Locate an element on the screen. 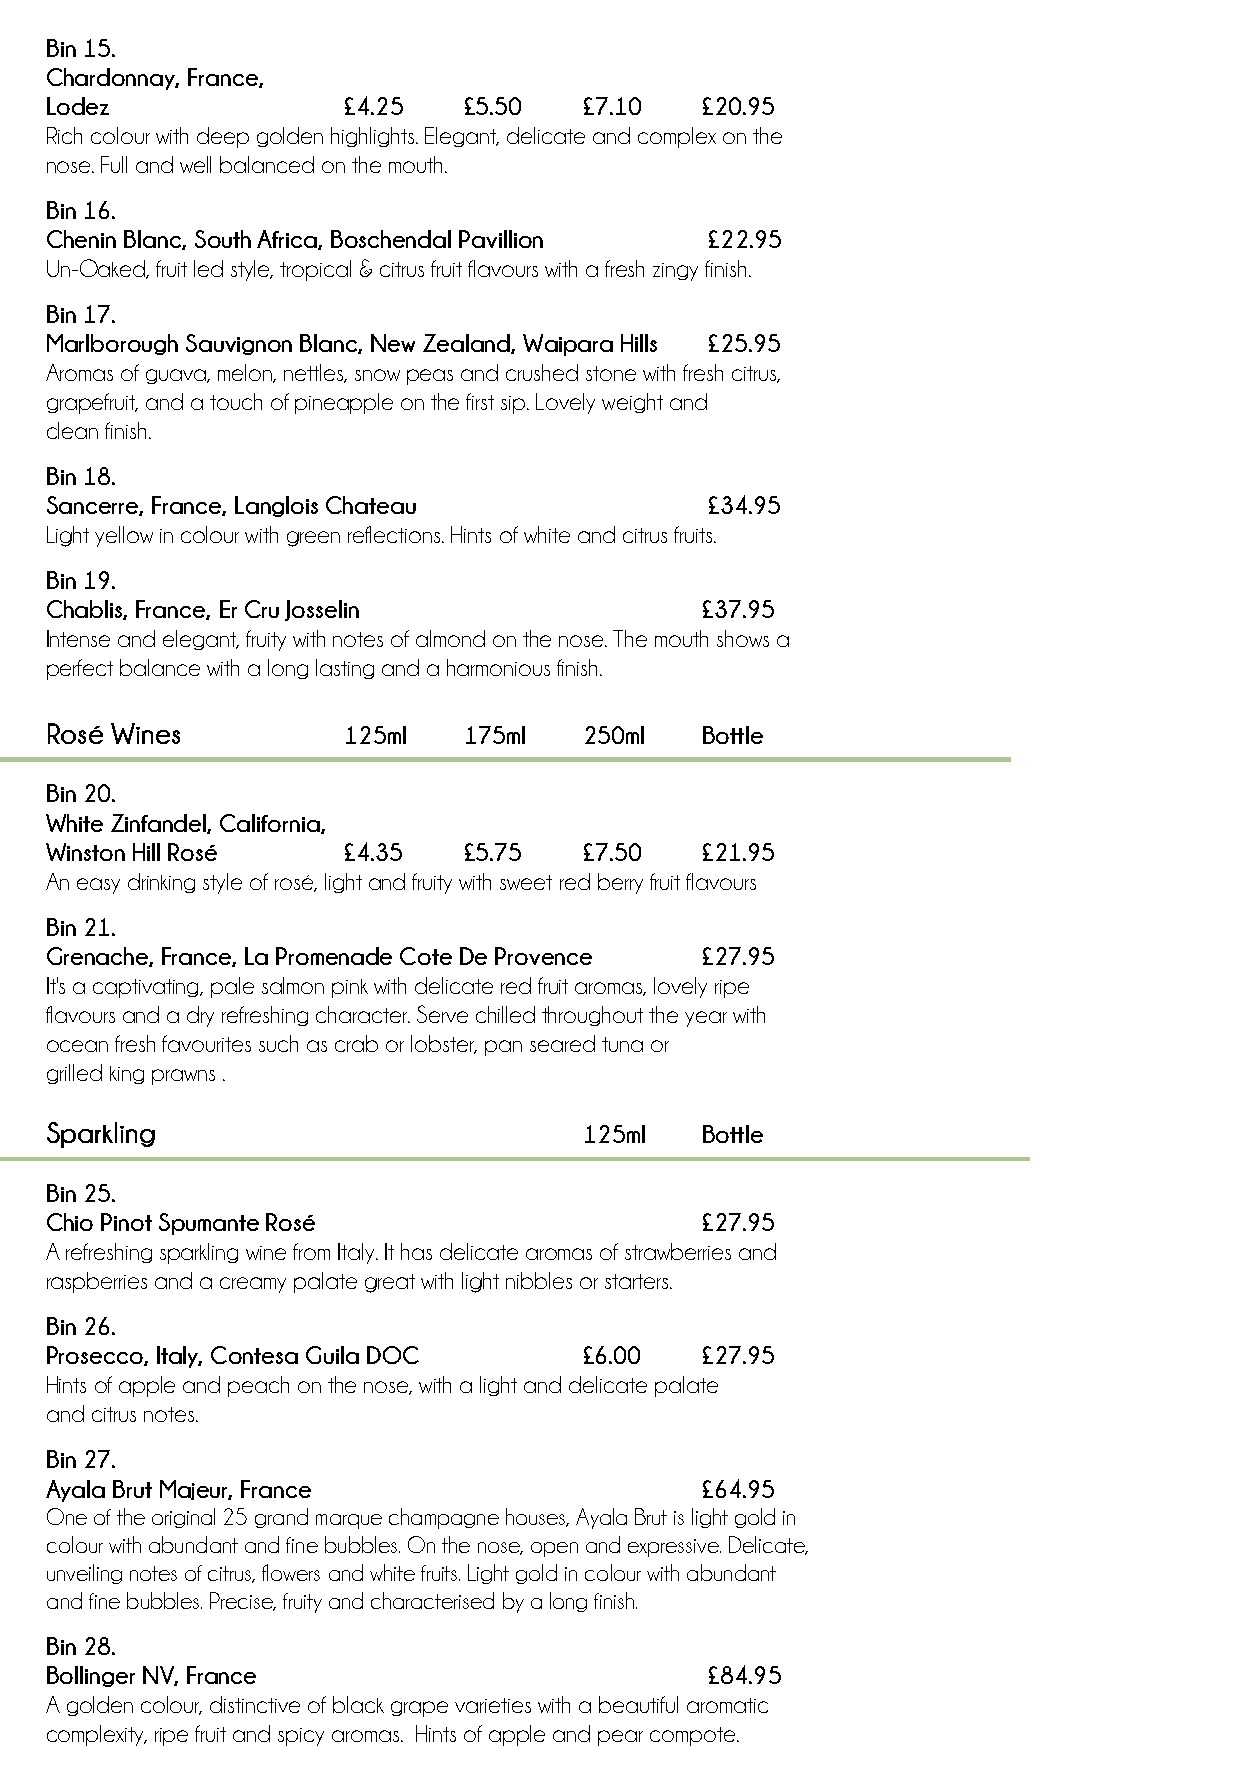 This screenshot has width=1254, height=1773. reflections is located at coordinates (395, 534).
